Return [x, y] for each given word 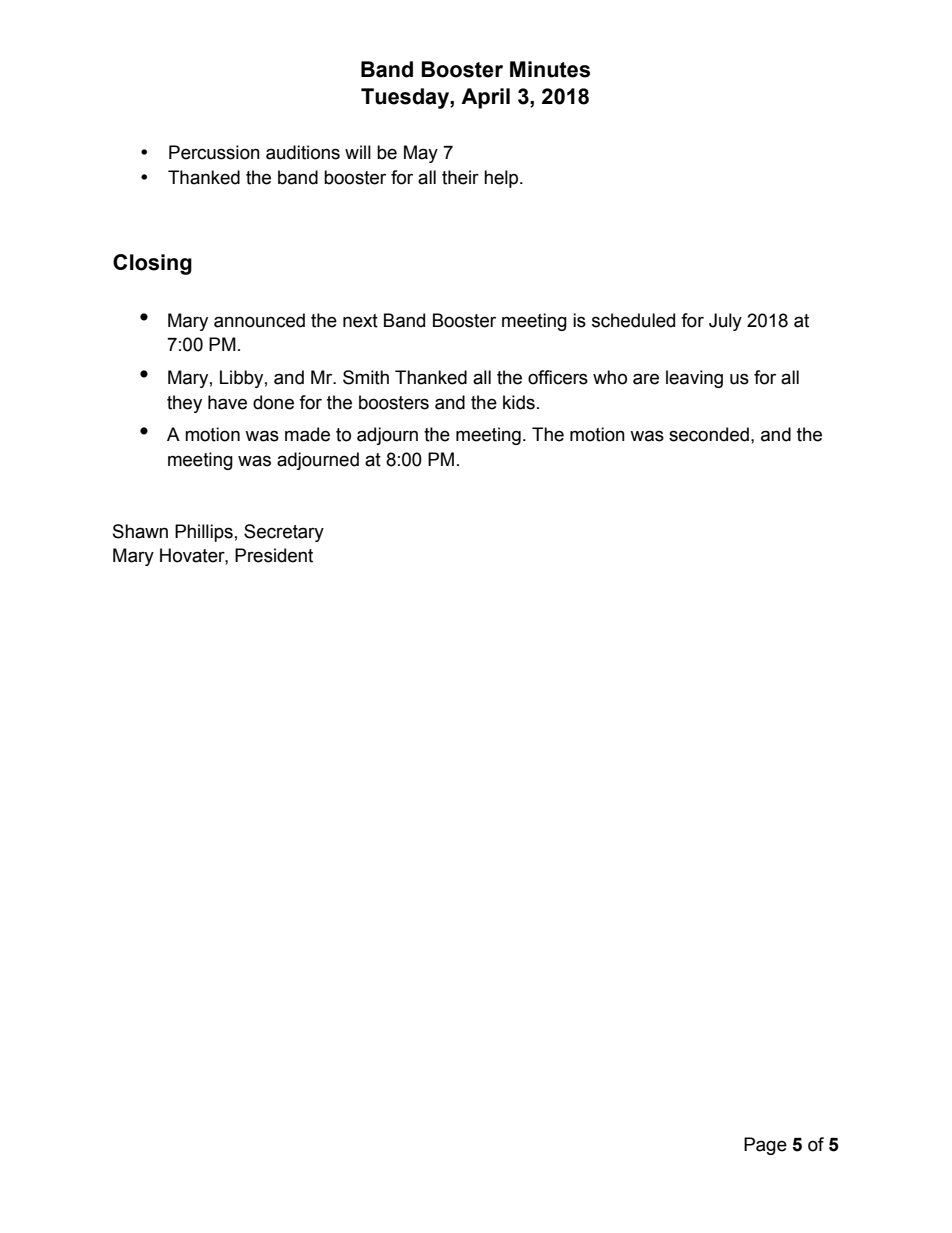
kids [519, 402]
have [227, 402]
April [485, 98]
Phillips [204, 533]
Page [765, 1146]
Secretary [284, 533]
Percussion [214, 152]
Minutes [550, 69]
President [274, 555]
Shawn [140, 531]
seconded [709, 434]
